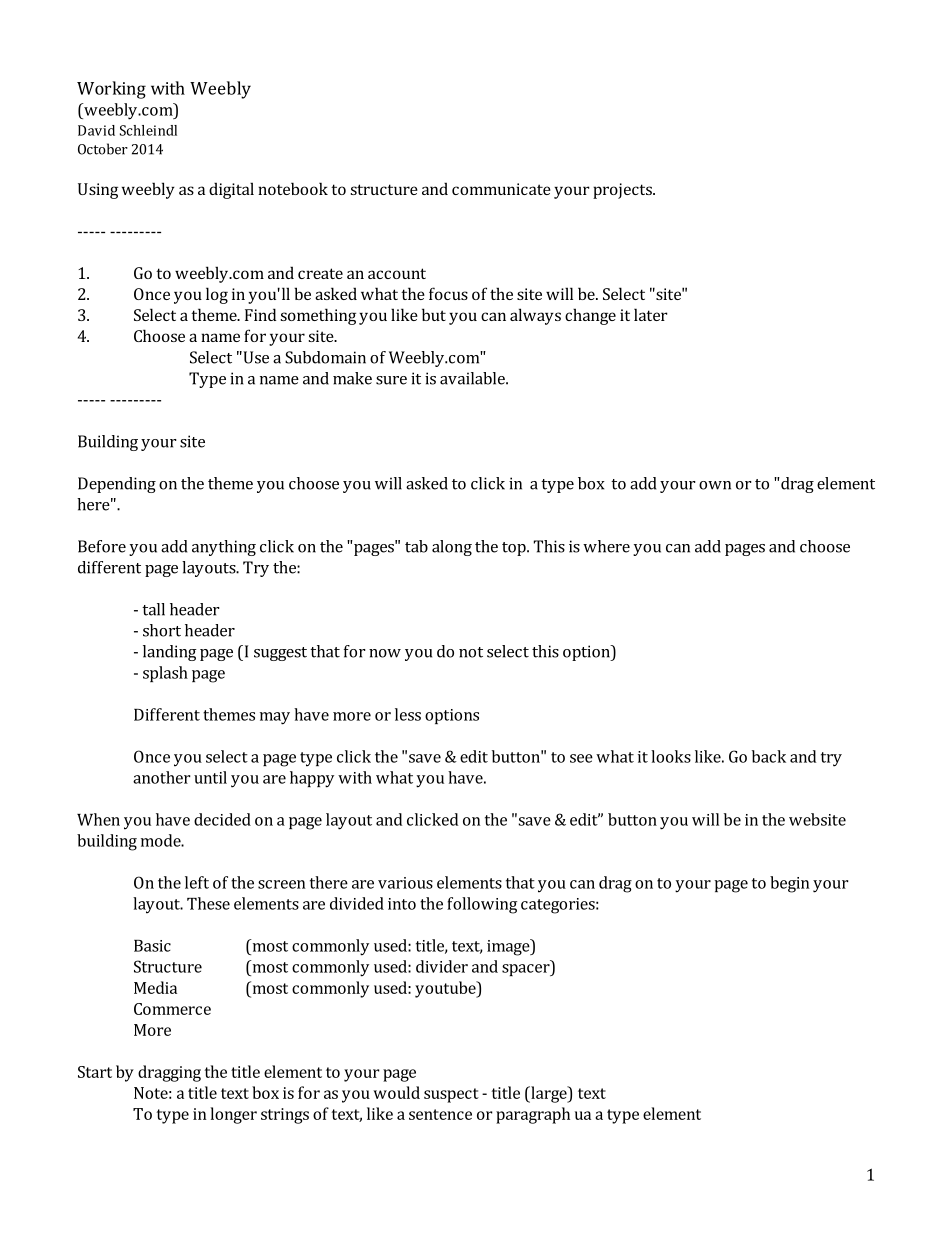  I want to click on longer, so click(233, 1115).
